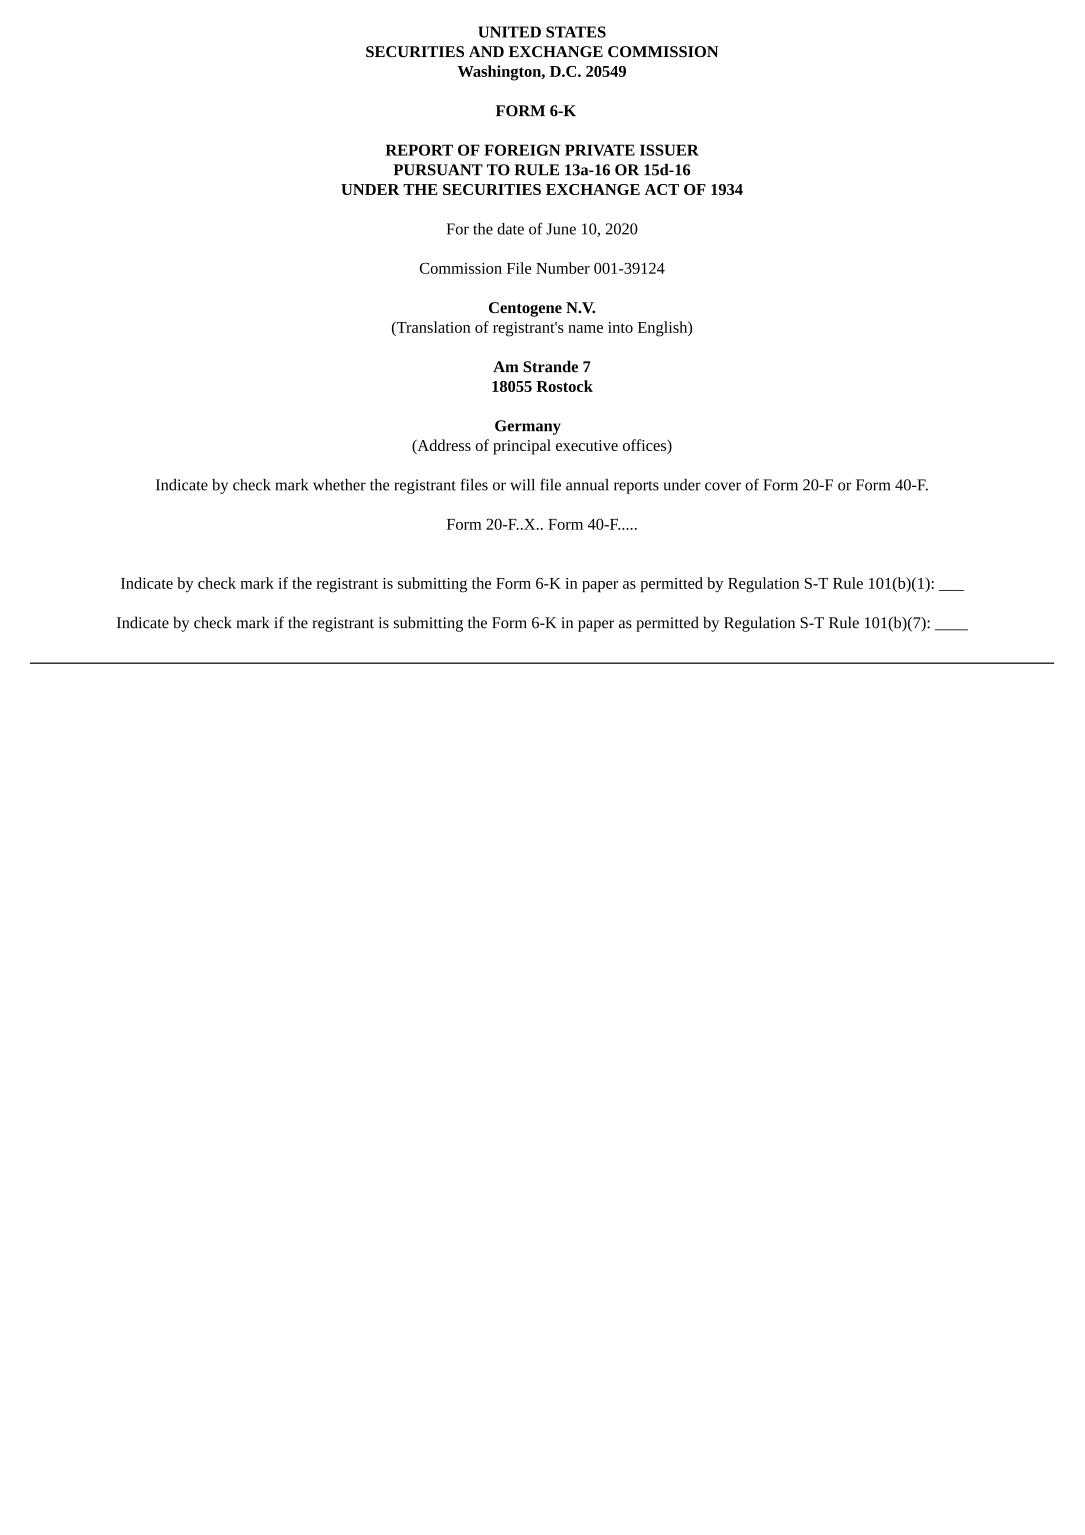 This screenshot has width=1085, height=1535. I want to click on Number, so click(563, 268).
